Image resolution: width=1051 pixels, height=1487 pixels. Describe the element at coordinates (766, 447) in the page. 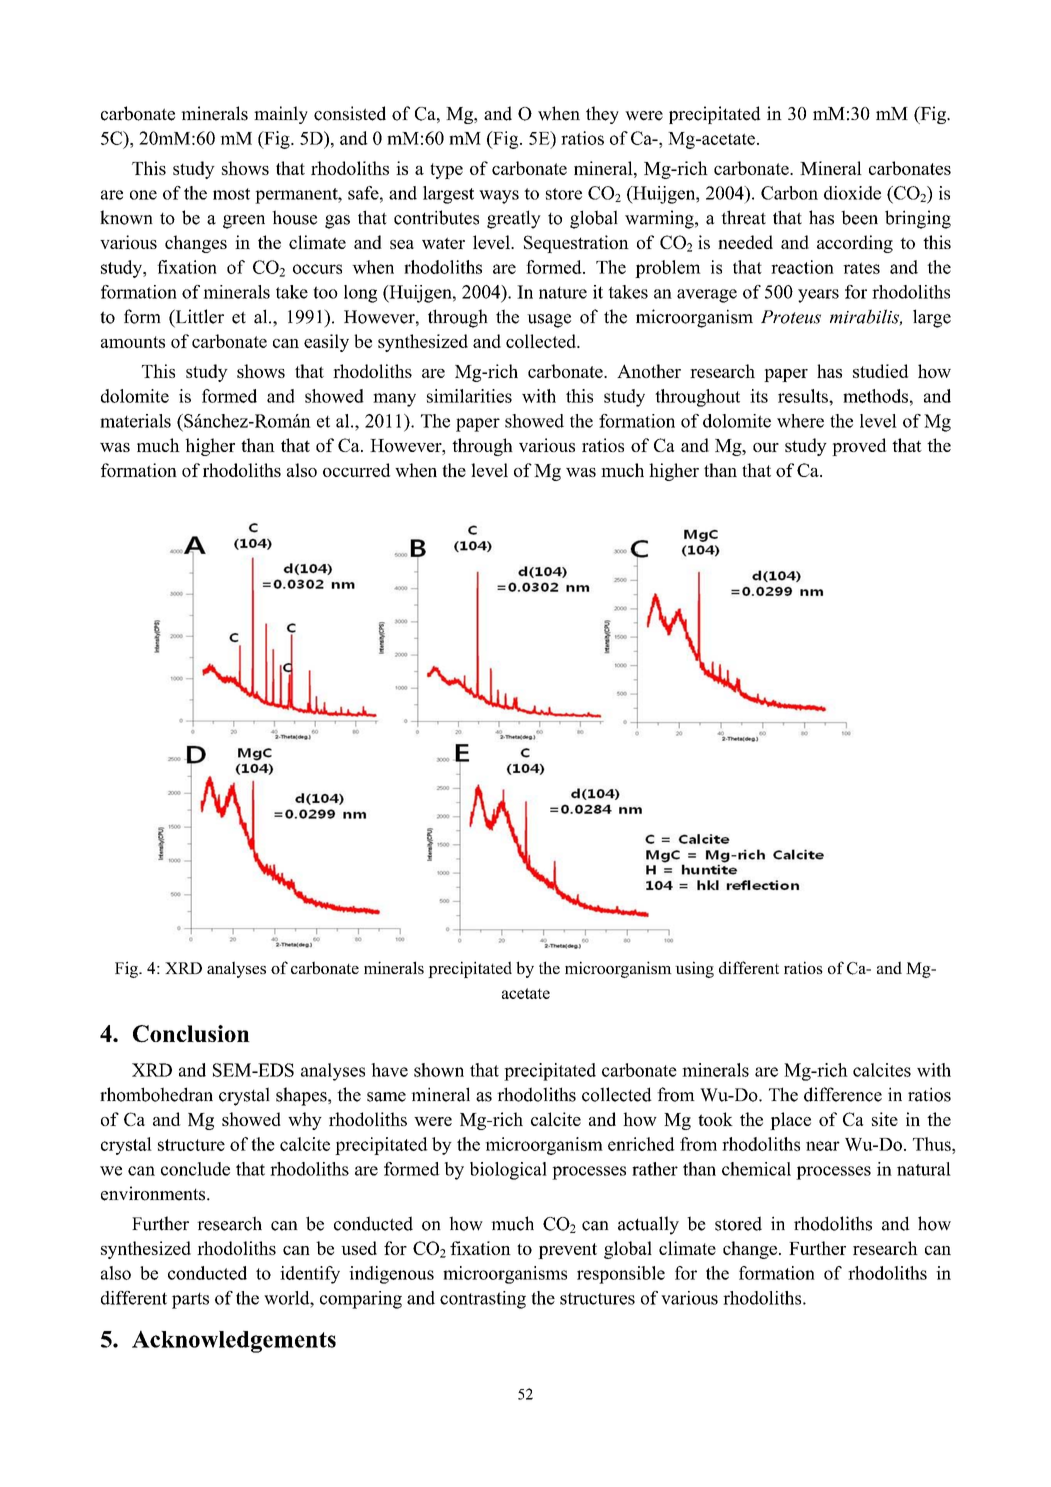

I see `our` at that location.
